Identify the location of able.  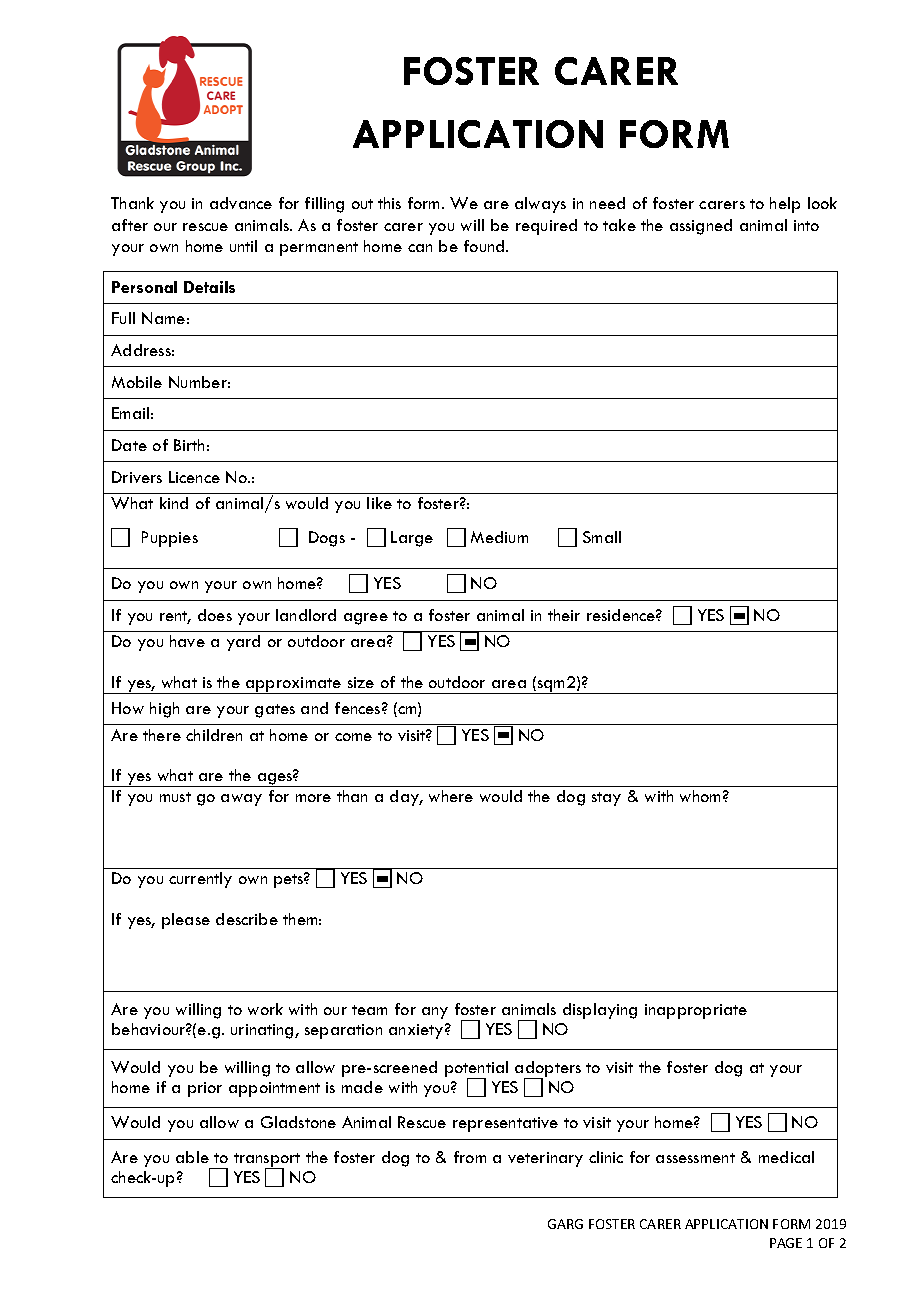
(192, 1157).
